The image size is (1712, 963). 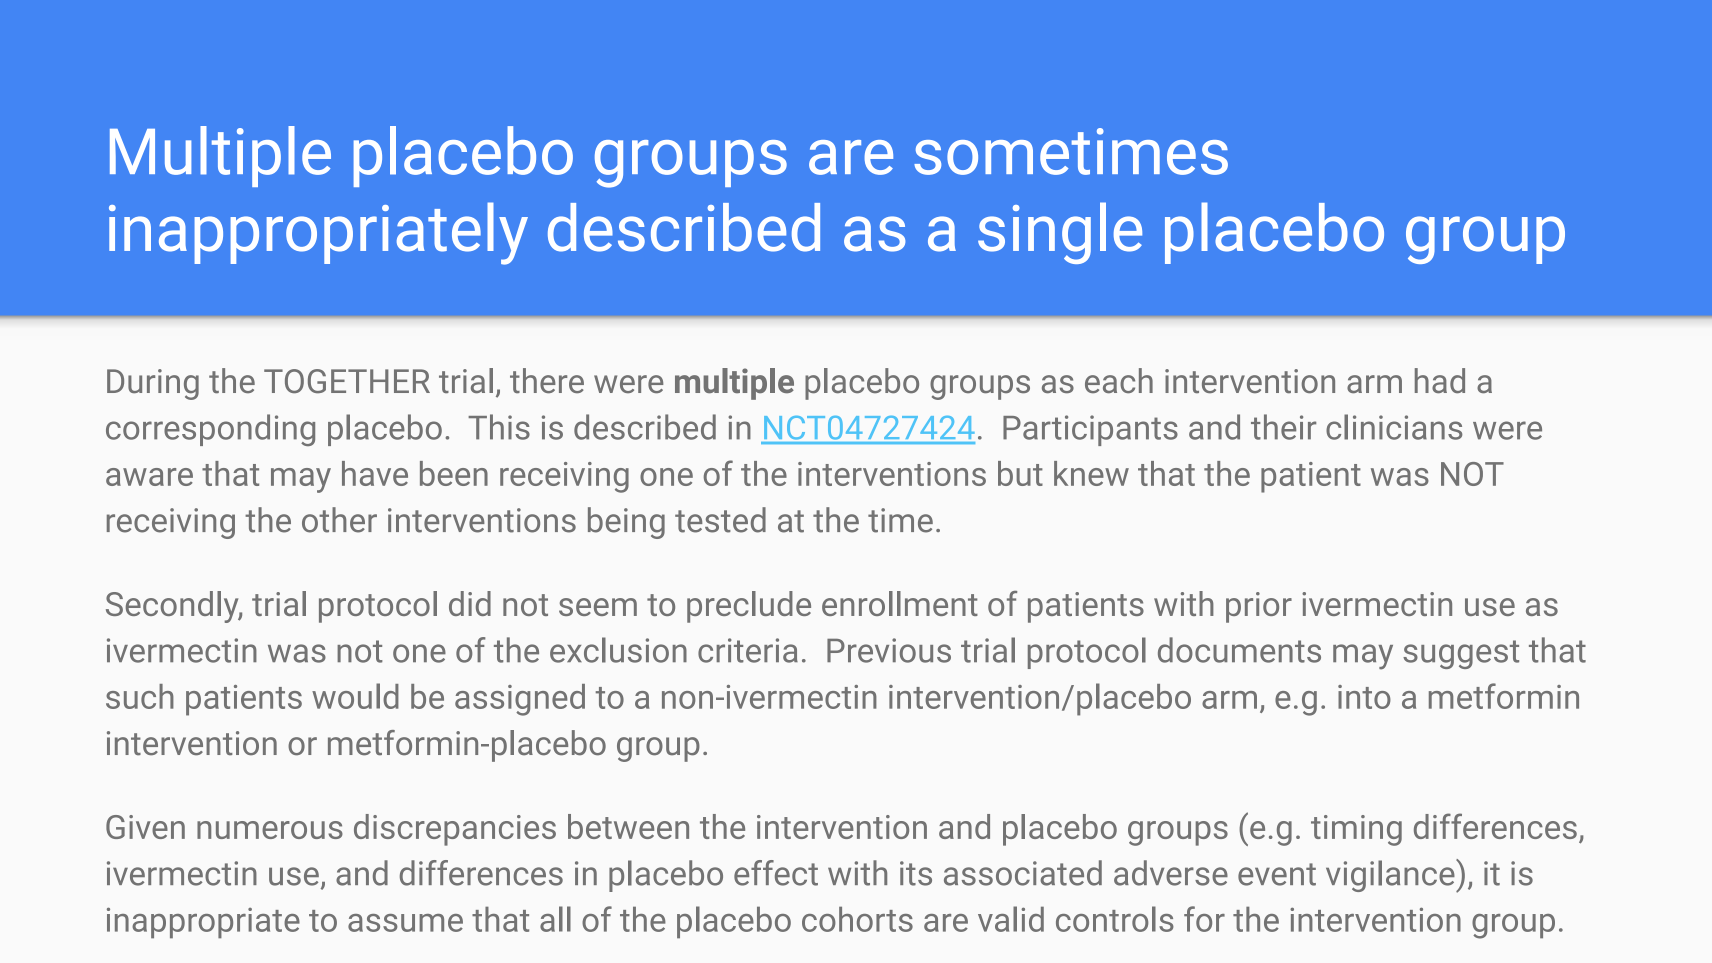 What do you see at coordinates (1259, 607) in the page?
I see `prior` at bounding box center [1259, 607].
